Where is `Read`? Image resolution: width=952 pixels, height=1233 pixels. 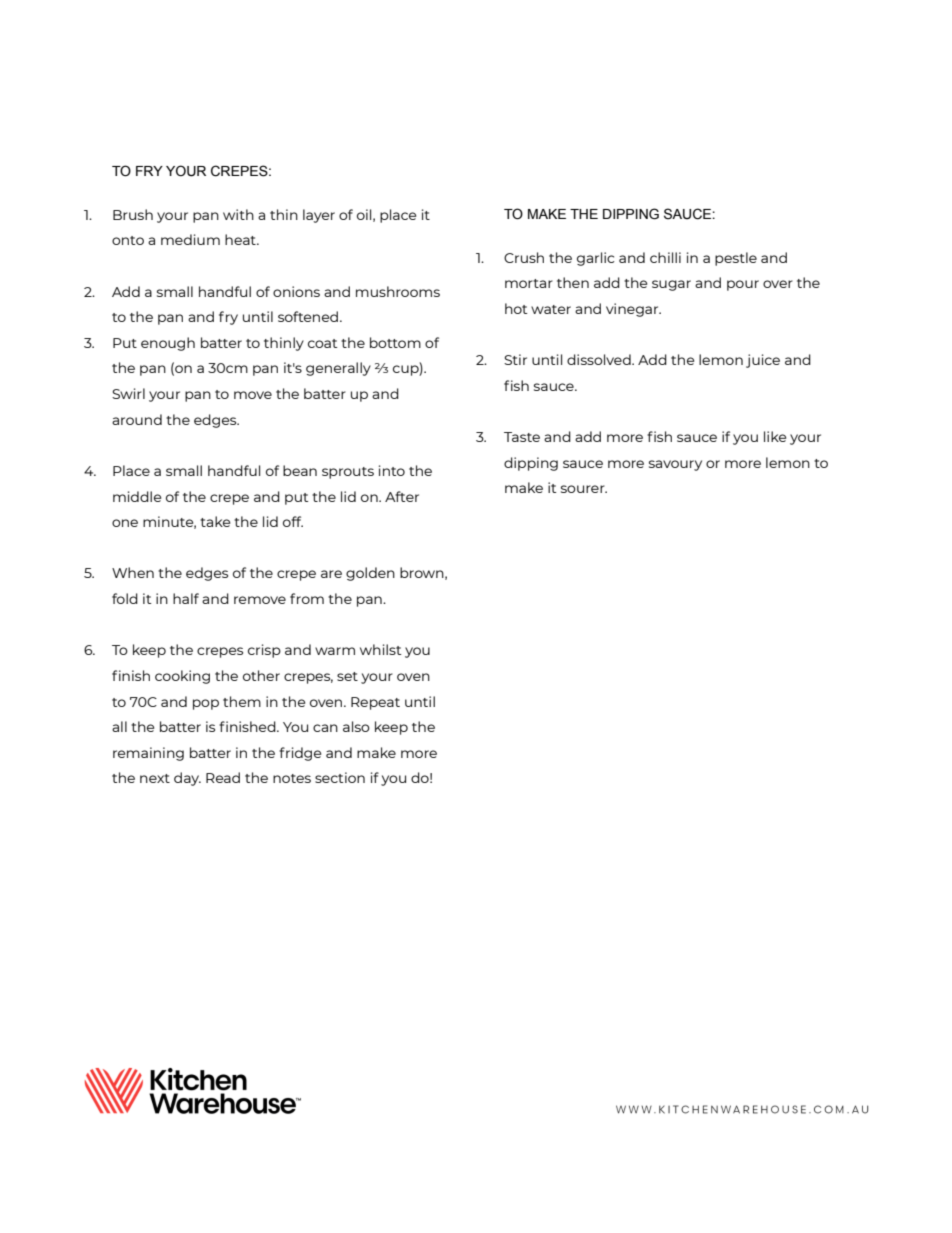
Read is located at coordinates (223, 777).
